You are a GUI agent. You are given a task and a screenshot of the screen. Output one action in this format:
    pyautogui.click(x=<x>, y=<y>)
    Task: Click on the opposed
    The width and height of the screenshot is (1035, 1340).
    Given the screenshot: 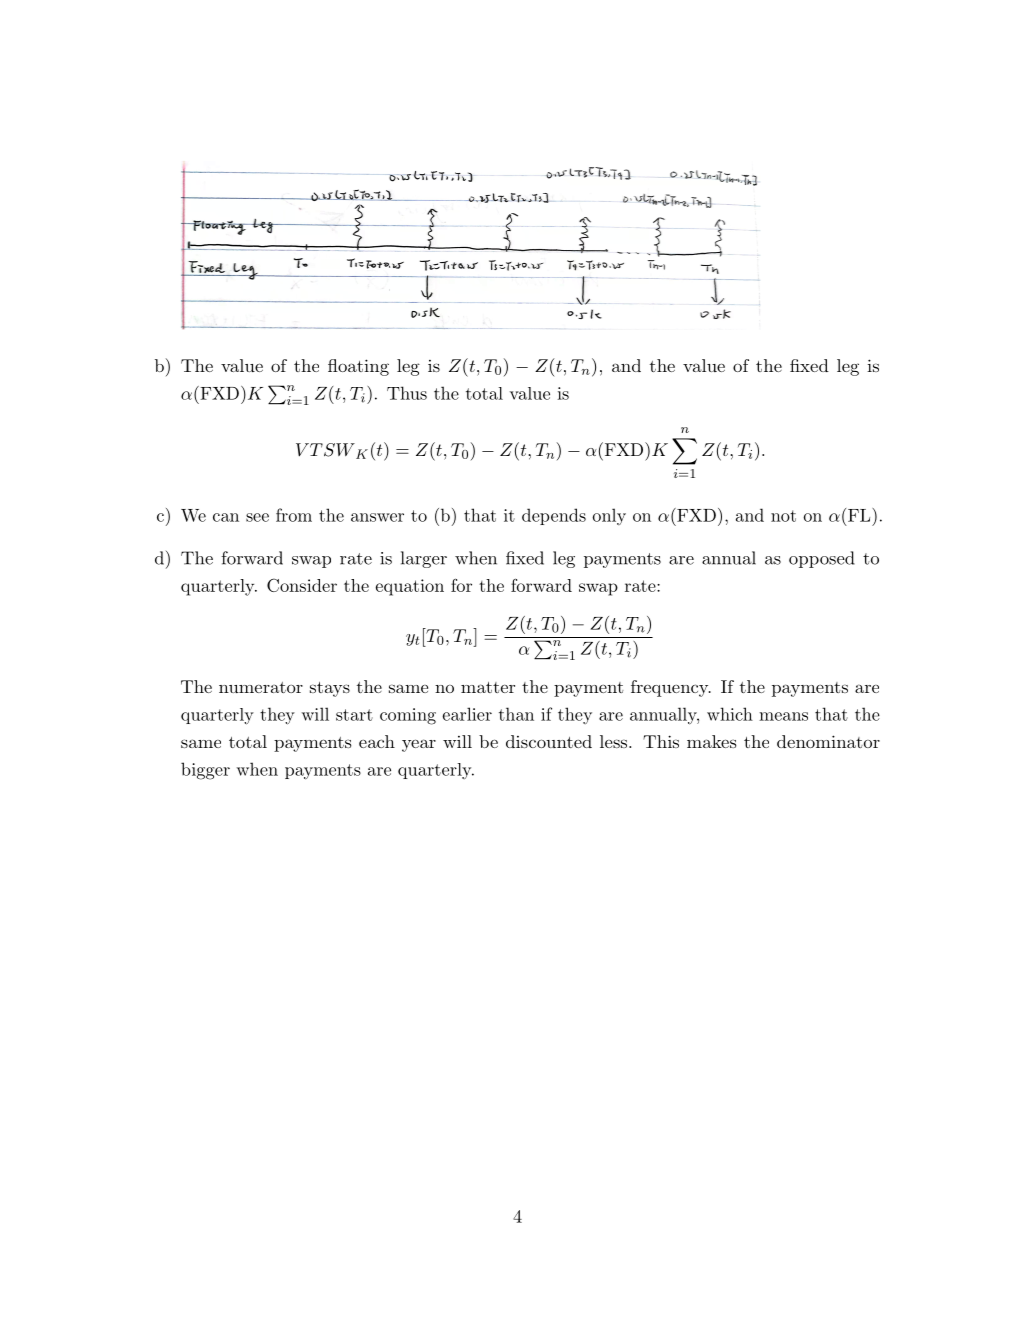 What is the action you would take?
    pyautogui.click(x=822, y=559)
